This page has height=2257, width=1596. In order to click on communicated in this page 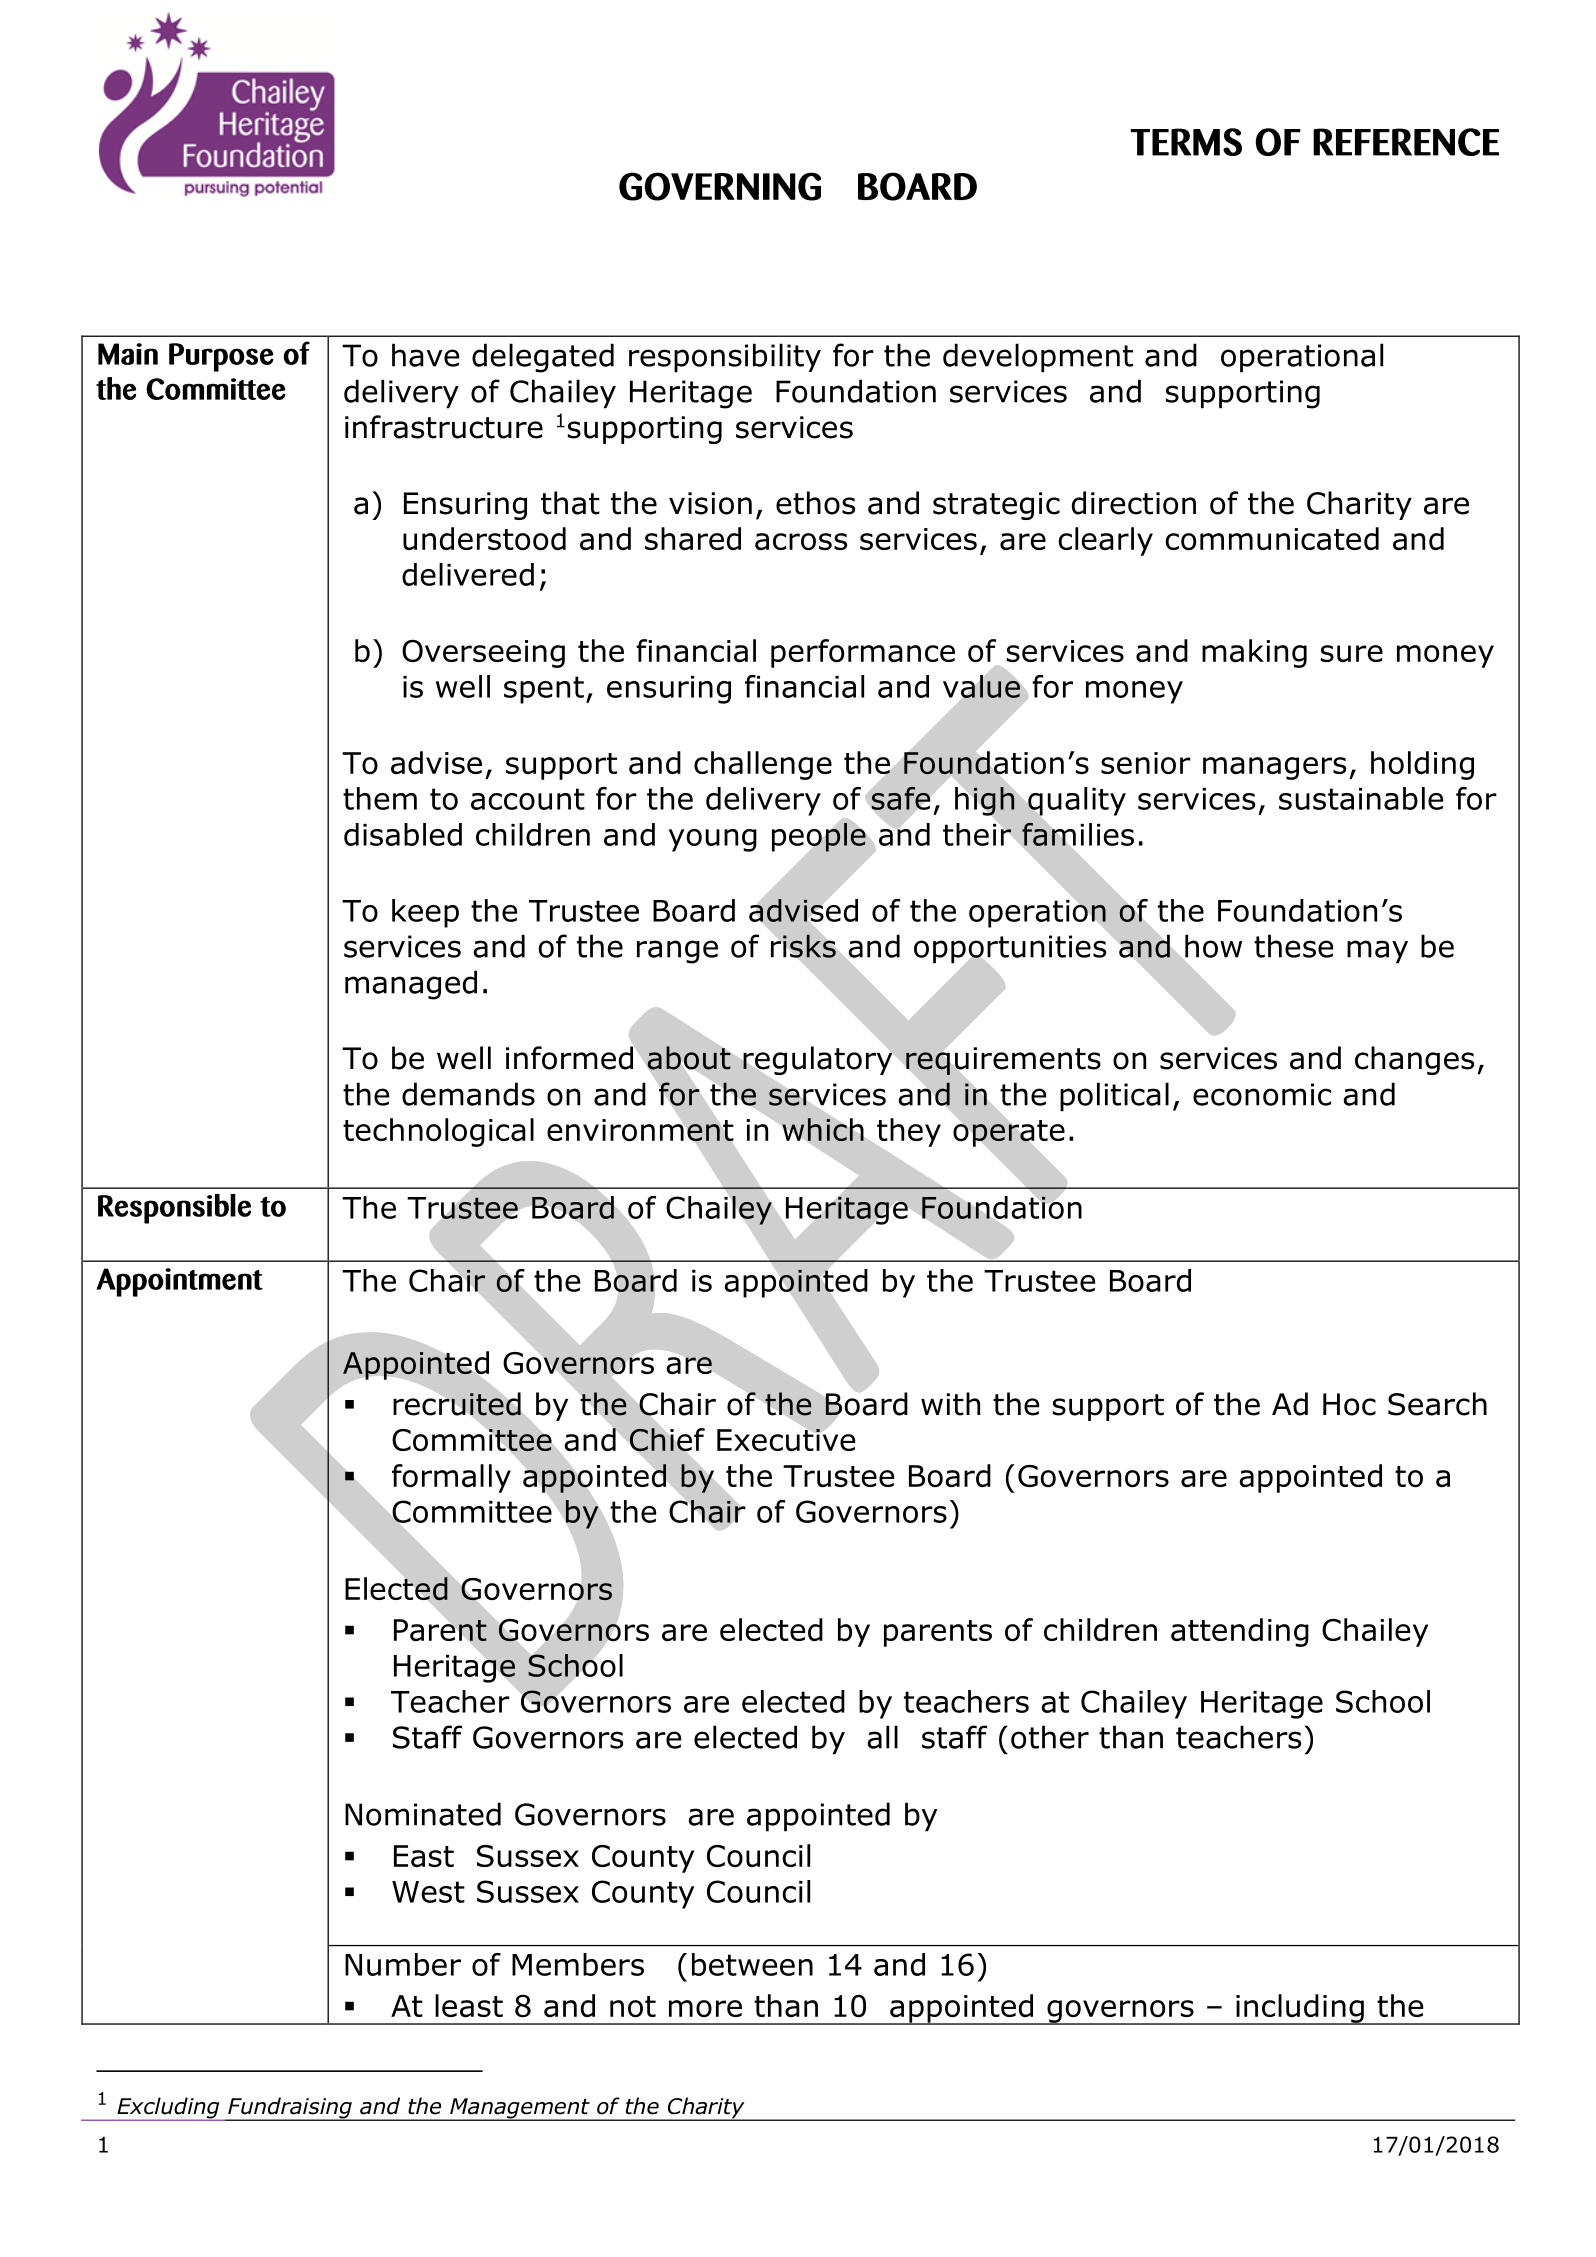, I will do `click(1272, 538)`.
